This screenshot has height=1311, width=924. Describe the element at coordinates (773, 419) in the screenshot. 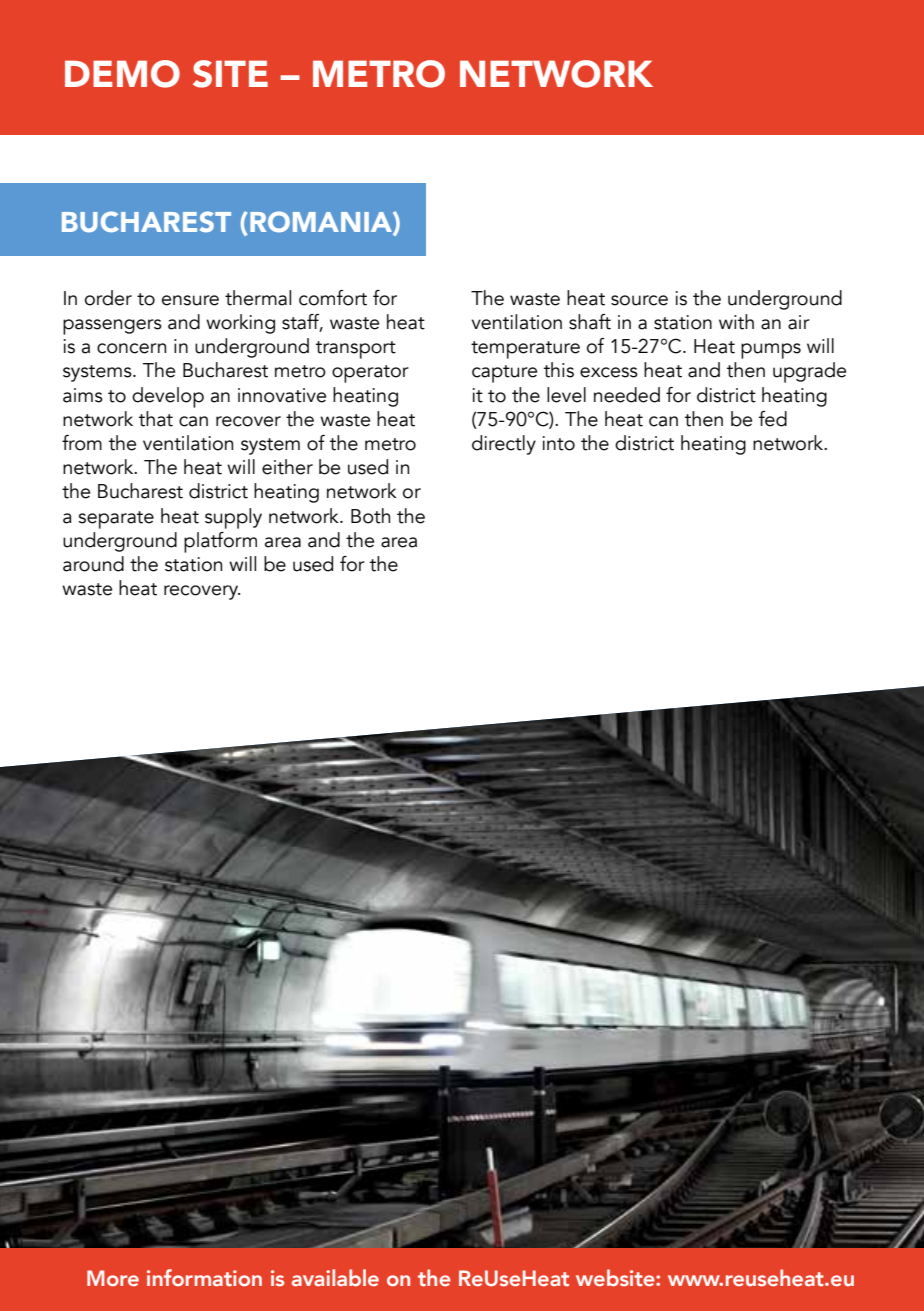

I see `fed` at that location.
